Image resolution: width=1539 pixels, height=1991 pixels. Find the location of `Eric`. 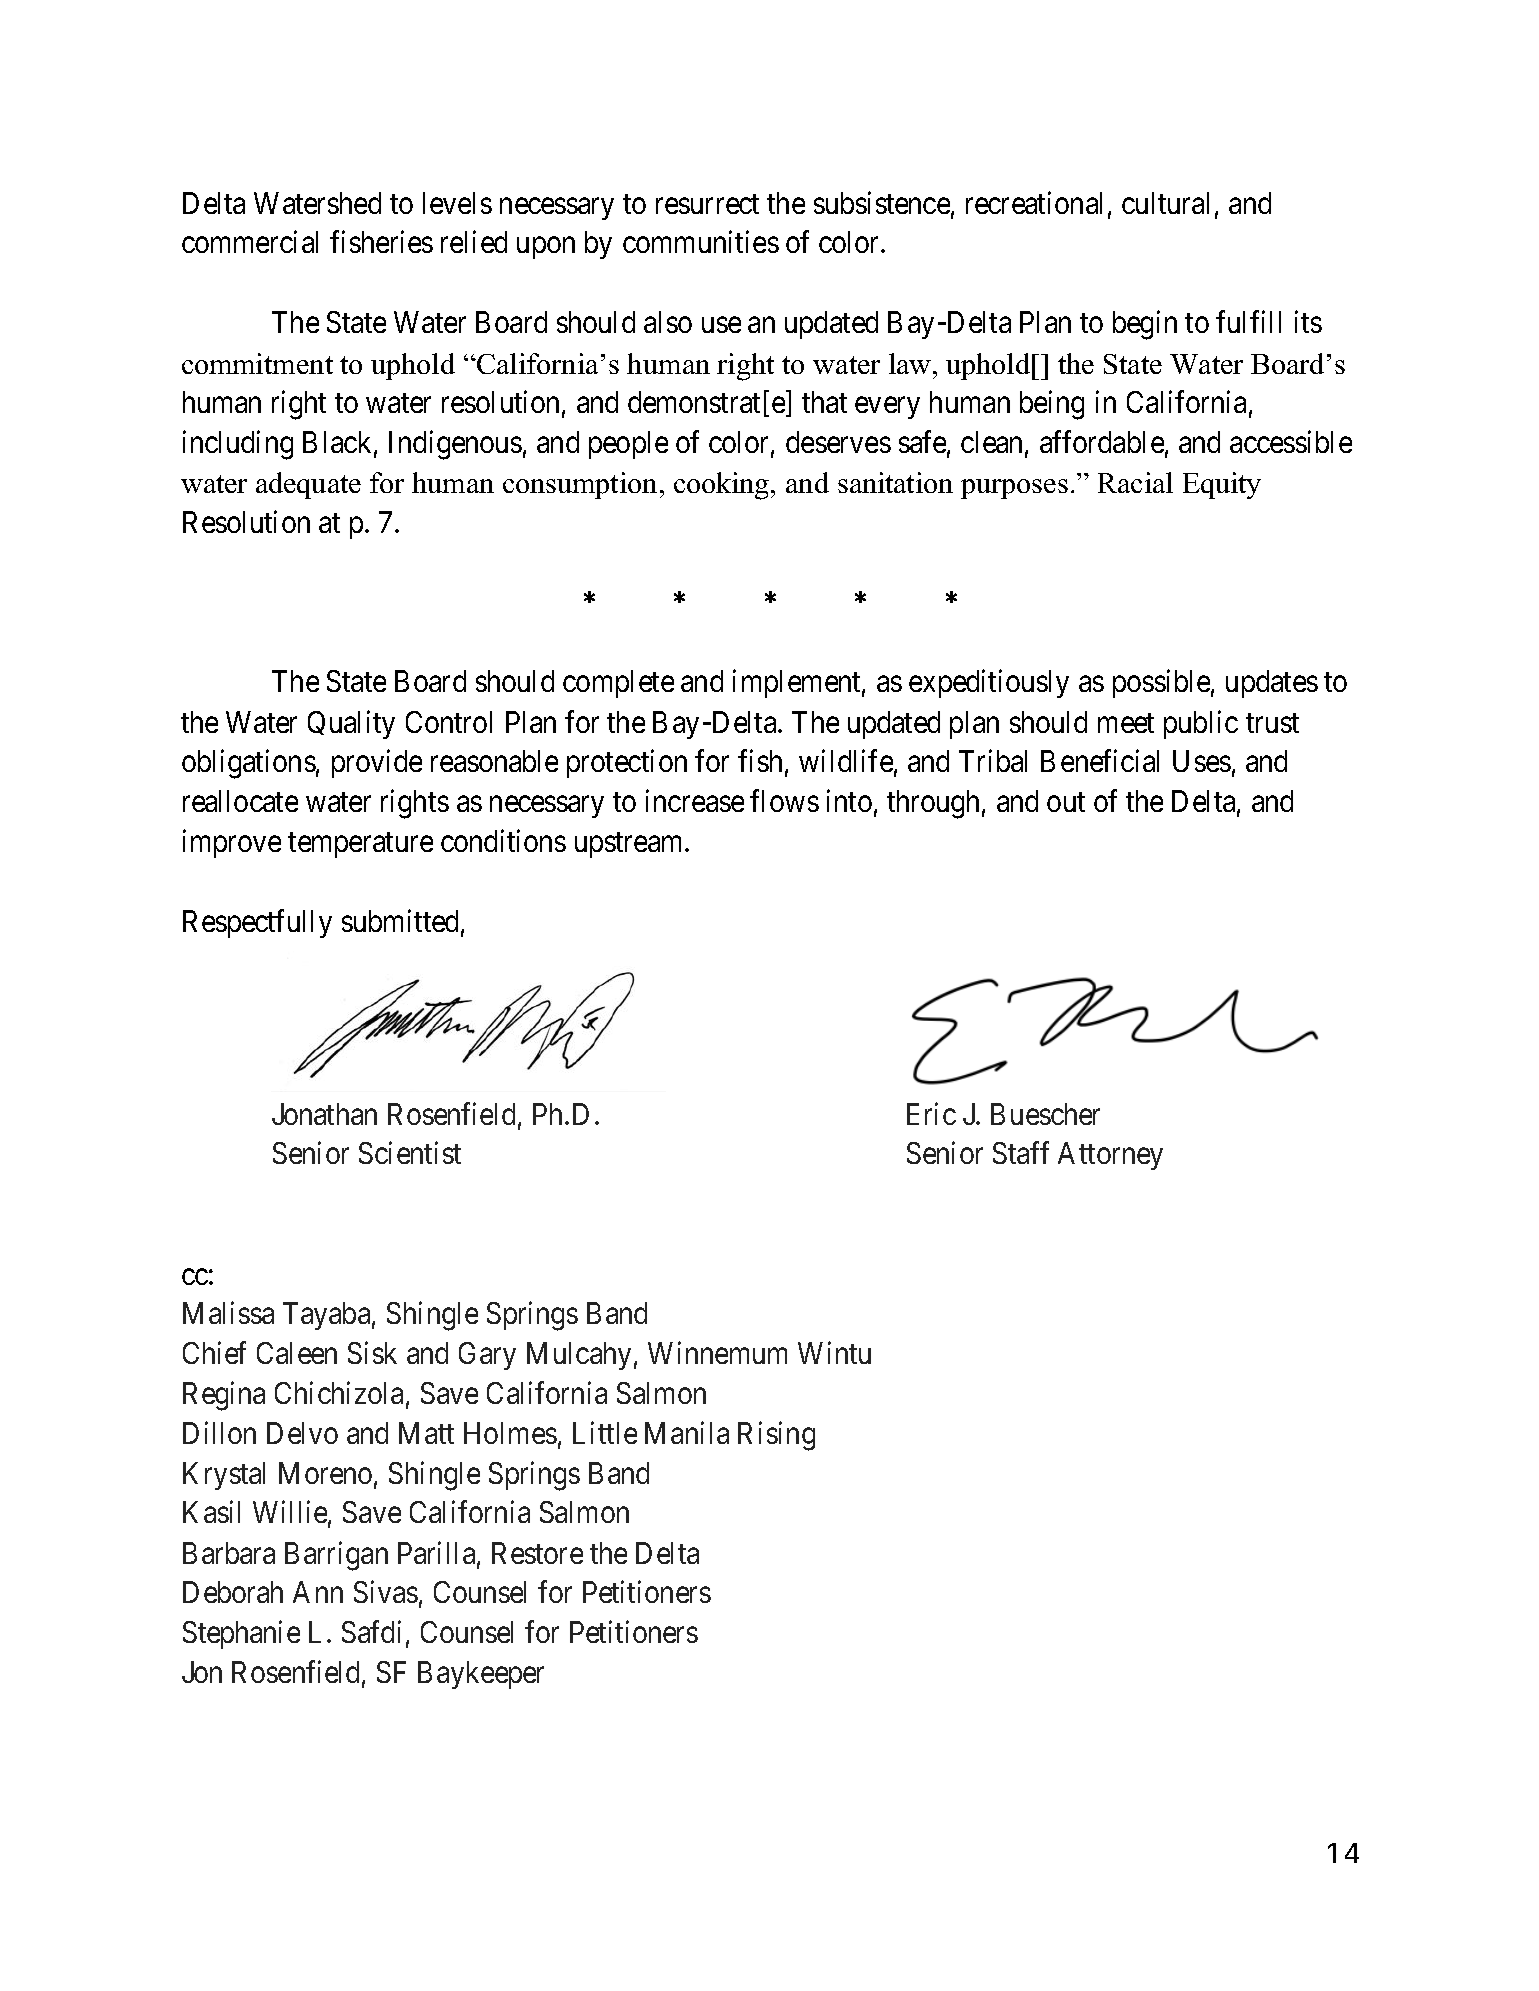

Eric is located at coordinates (931, 1113).
